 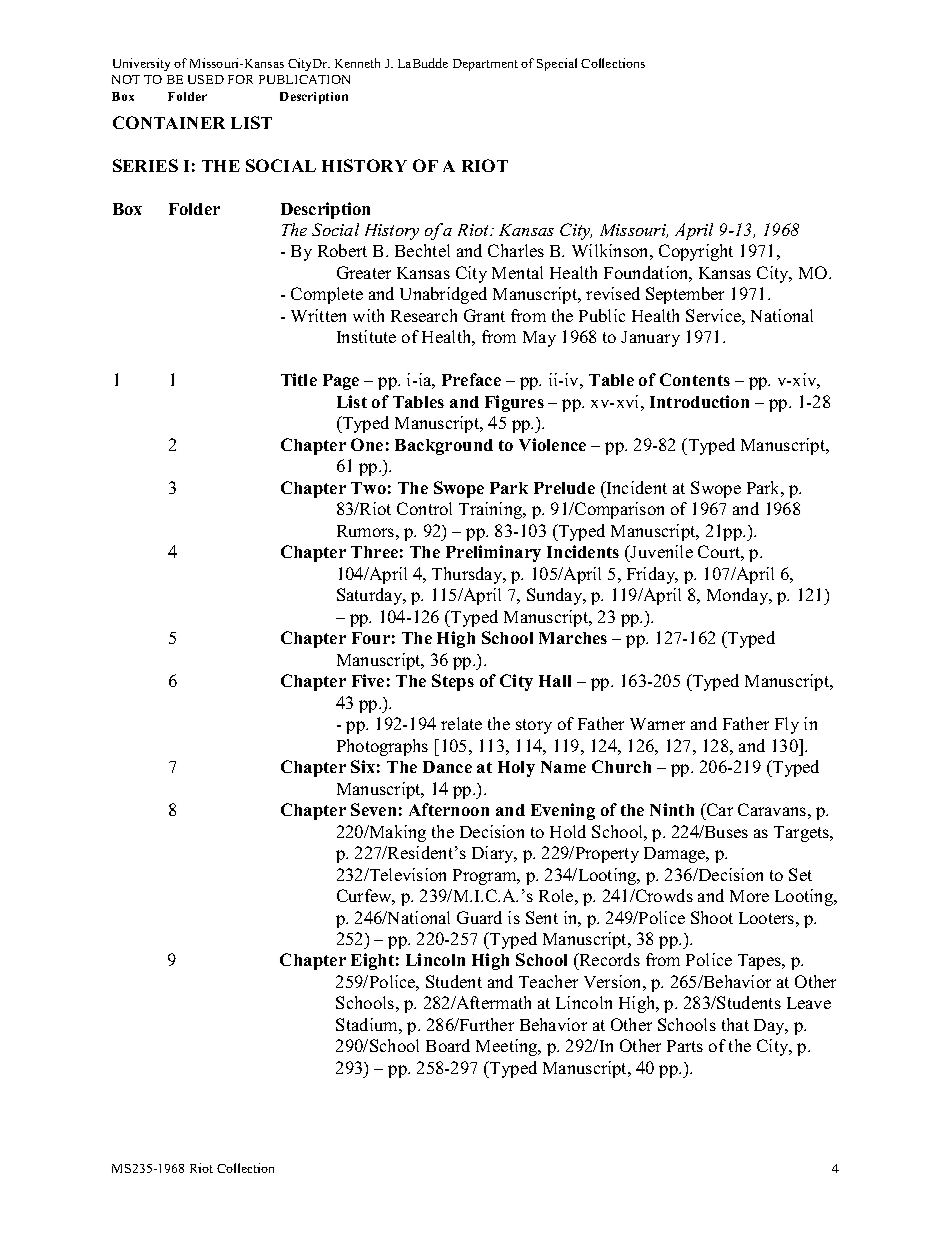 I want to click on Saturday, so click(x=371, y=596).
